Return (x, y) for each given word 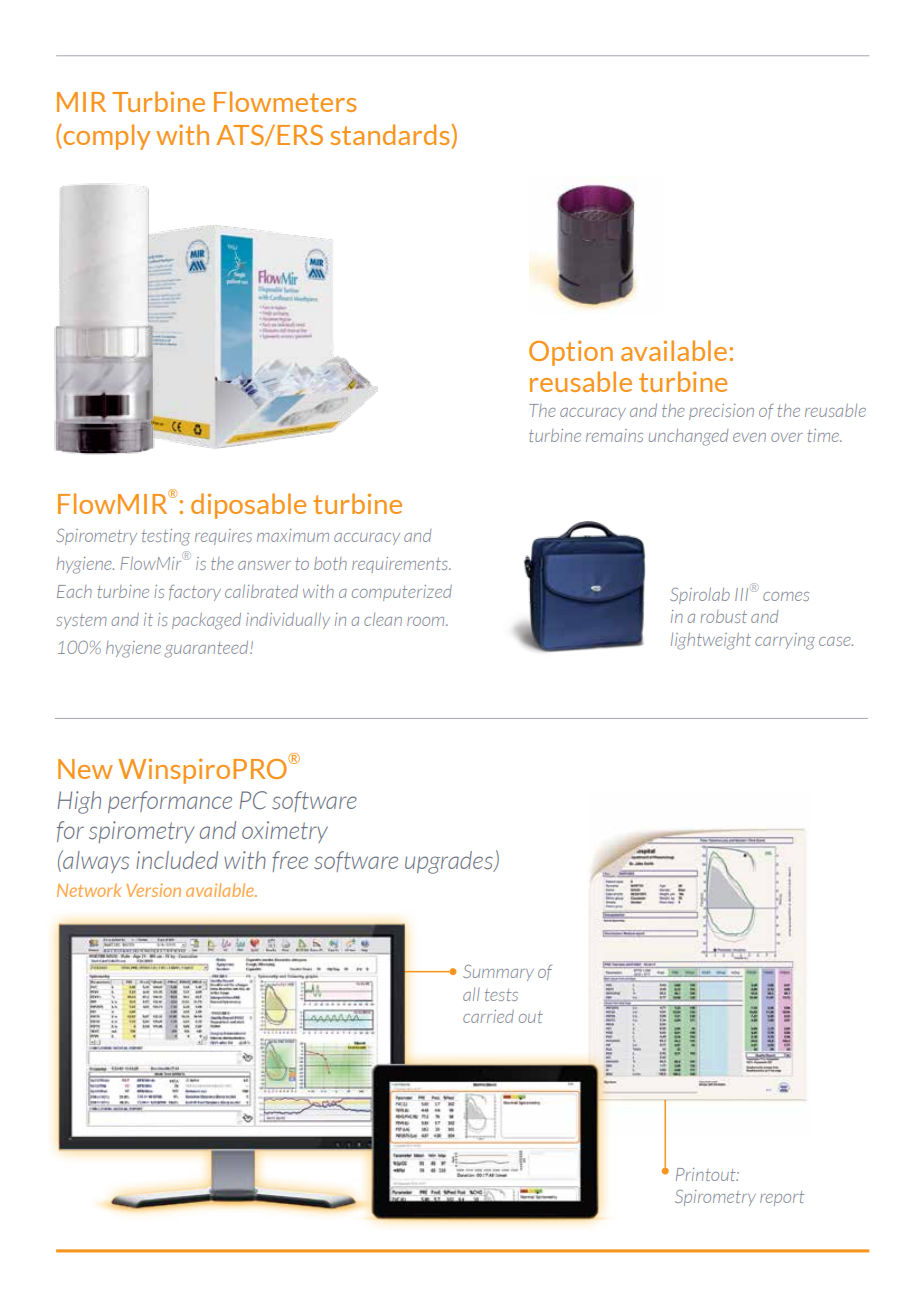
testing (166, 537)
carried (488, 1016)
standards (391, 136)
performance (170, 802)
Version (153, 890)
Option (571, 353)
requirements (401, 565)
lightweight (711, 641)
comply (105, 137)
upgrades (450, 862)
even (749, 437)
